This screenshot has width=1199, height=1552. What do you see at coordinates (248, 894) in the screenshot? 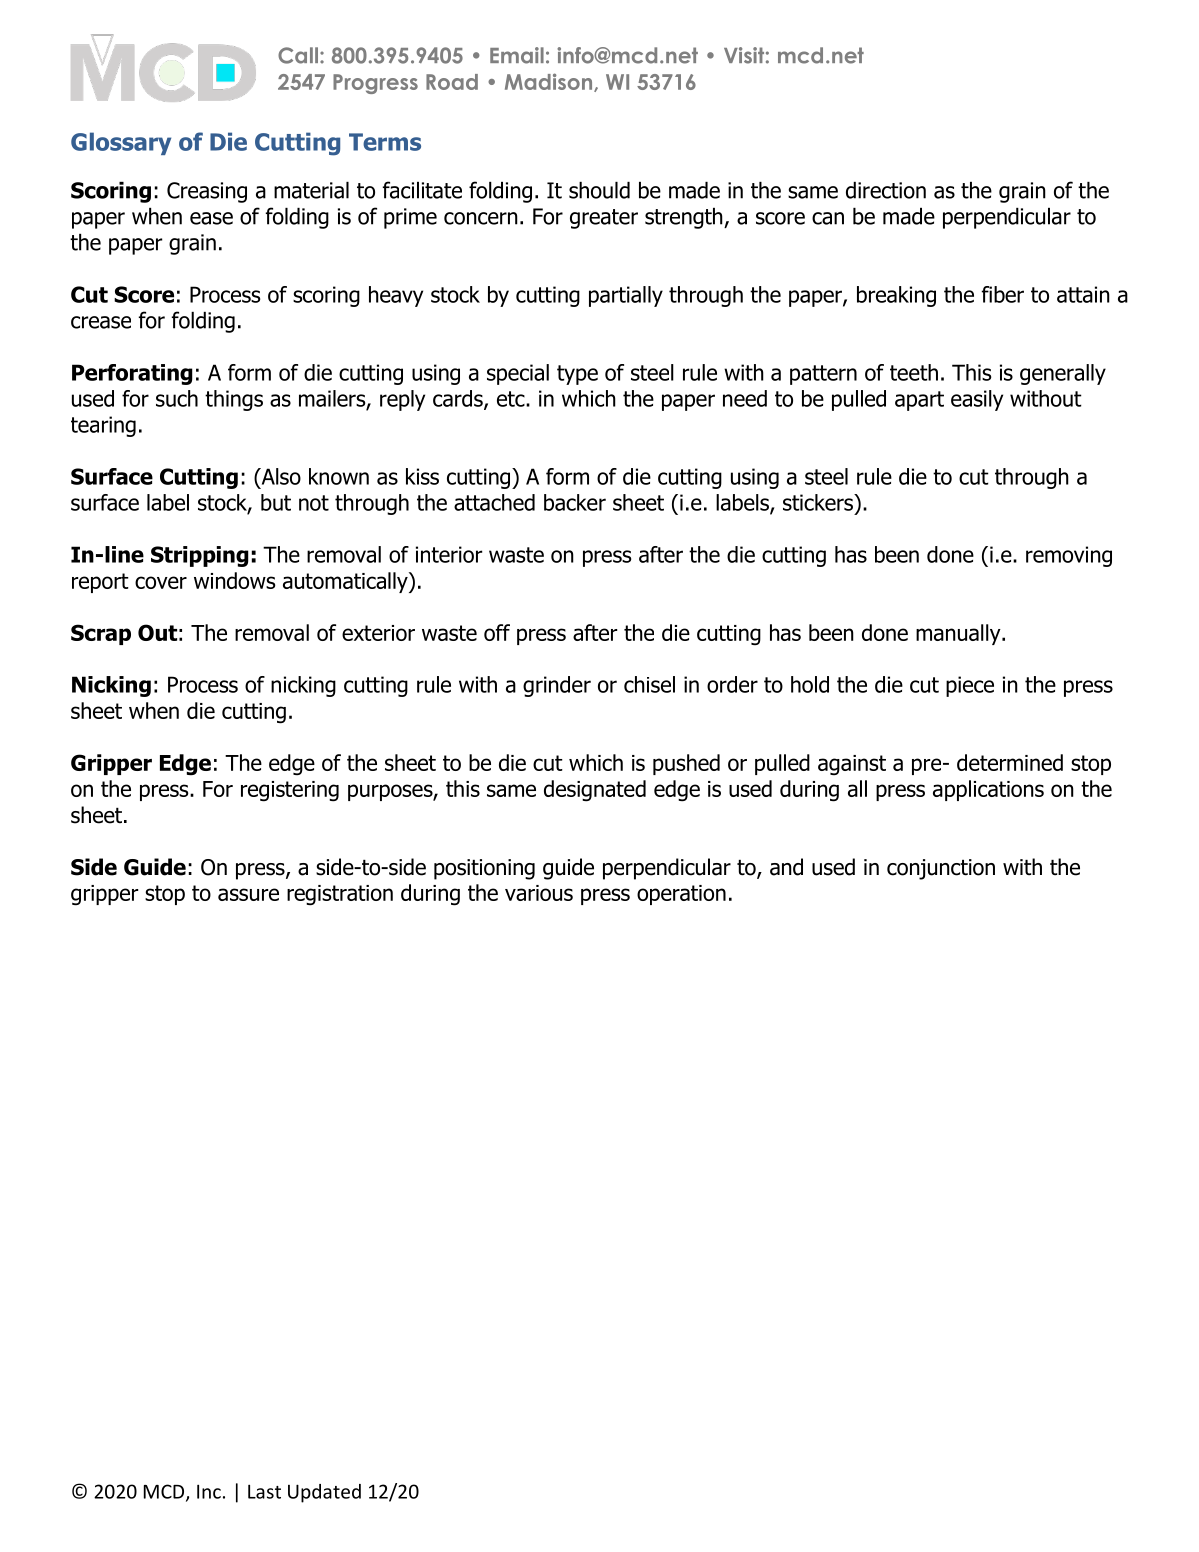
I see `assure` at bounding box center [248, 894].
